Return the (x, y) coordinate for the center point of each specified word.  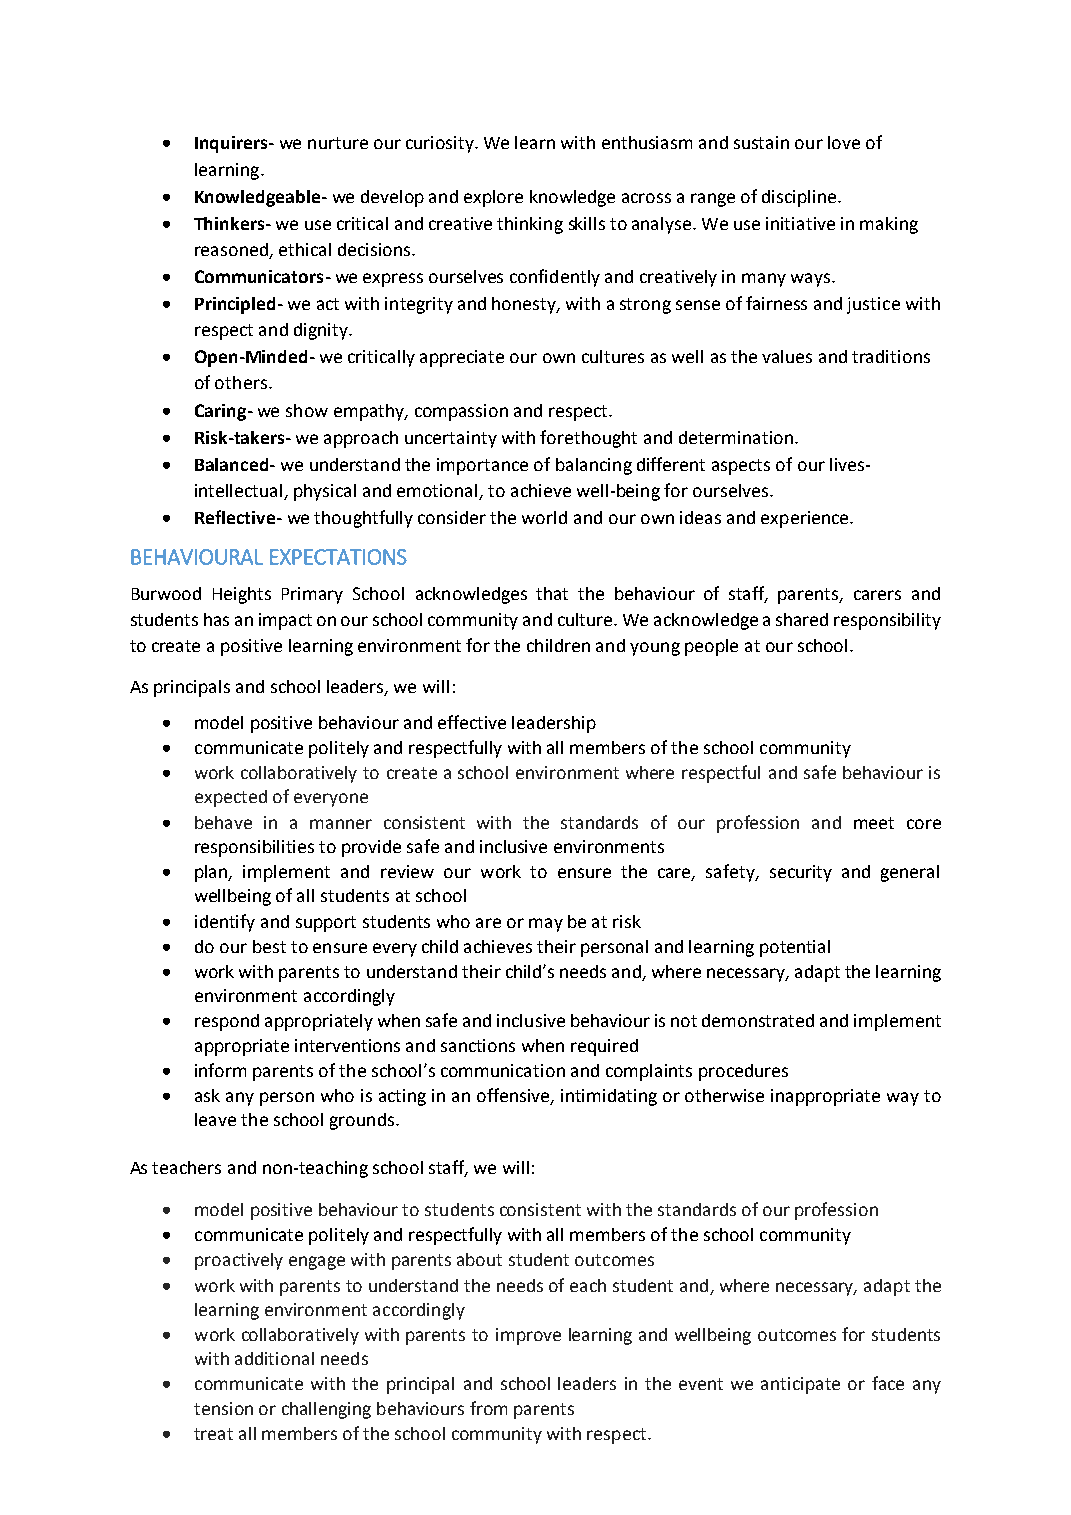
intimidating (609, 1097)
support (326, 924)
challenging (326, 1410)
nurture (338, 143)
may (546, 925)
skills (587, 223)
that (552, 593)
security (801, 873)
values (787, 356)
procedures (743, 1072)
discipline (800, 198)
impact (285, 621)
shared (802, 619)
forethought (588, 439)
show (307, 410)
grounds (363, 1121)
